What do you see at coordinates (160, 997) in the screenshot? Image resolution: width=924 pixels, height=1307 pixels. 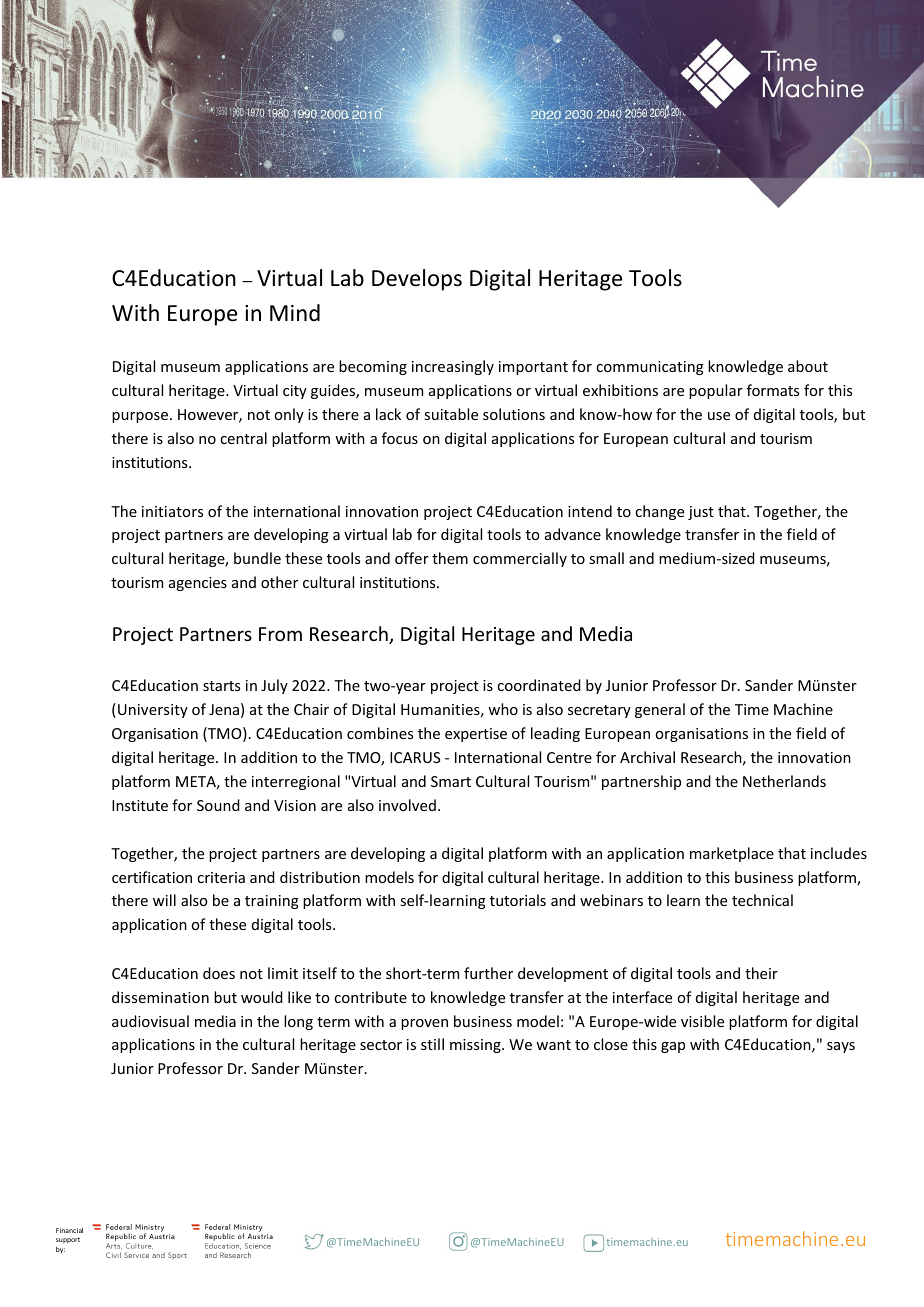 I see `dissemination` at bounding box center [160, 997].
